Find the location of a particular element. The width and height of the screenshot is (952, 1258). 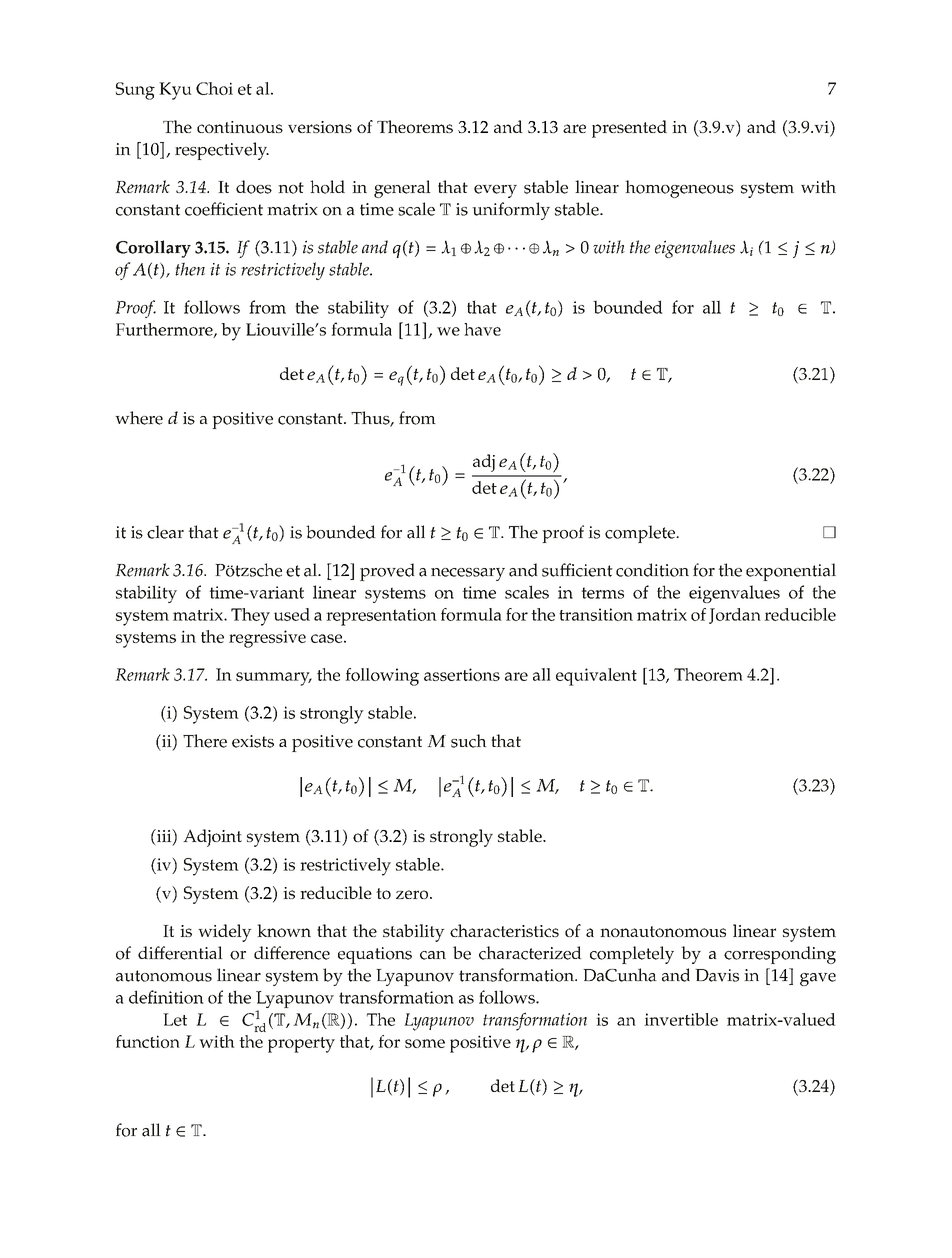

such is located at coordinates (469, 741).
